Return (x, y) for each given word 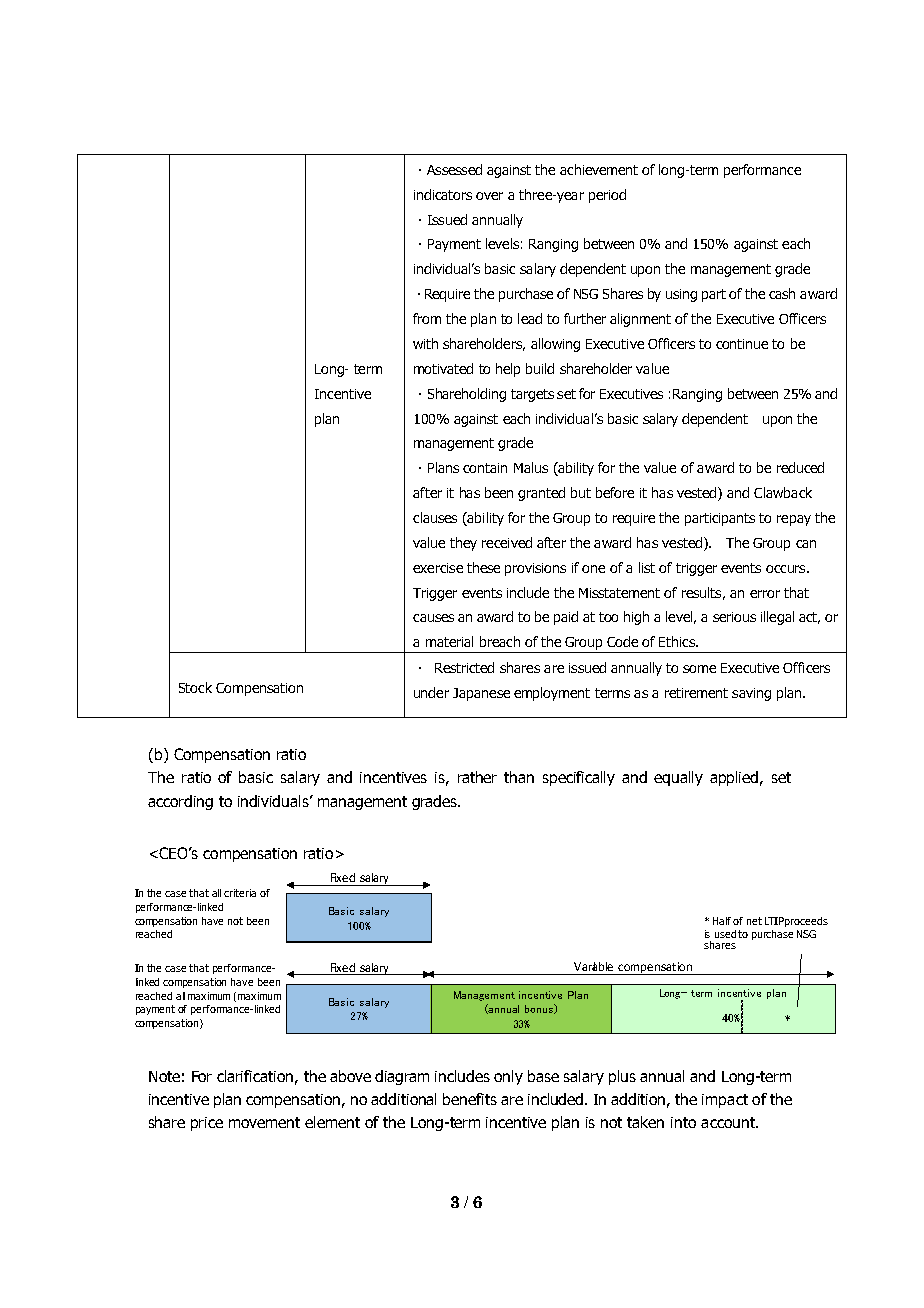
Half (723, 921)
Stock (195, 687)
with (425, 343)
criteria (240, 893)
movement (264, 1122)
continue (742, 344)
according (180, 802)
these (483, 567)
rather (477, 777)
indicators (443, 194)
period (607, 196)
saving (751, 694)
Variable (593, 966)
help (508, 370)
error (765, 594)
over (489, 196)
